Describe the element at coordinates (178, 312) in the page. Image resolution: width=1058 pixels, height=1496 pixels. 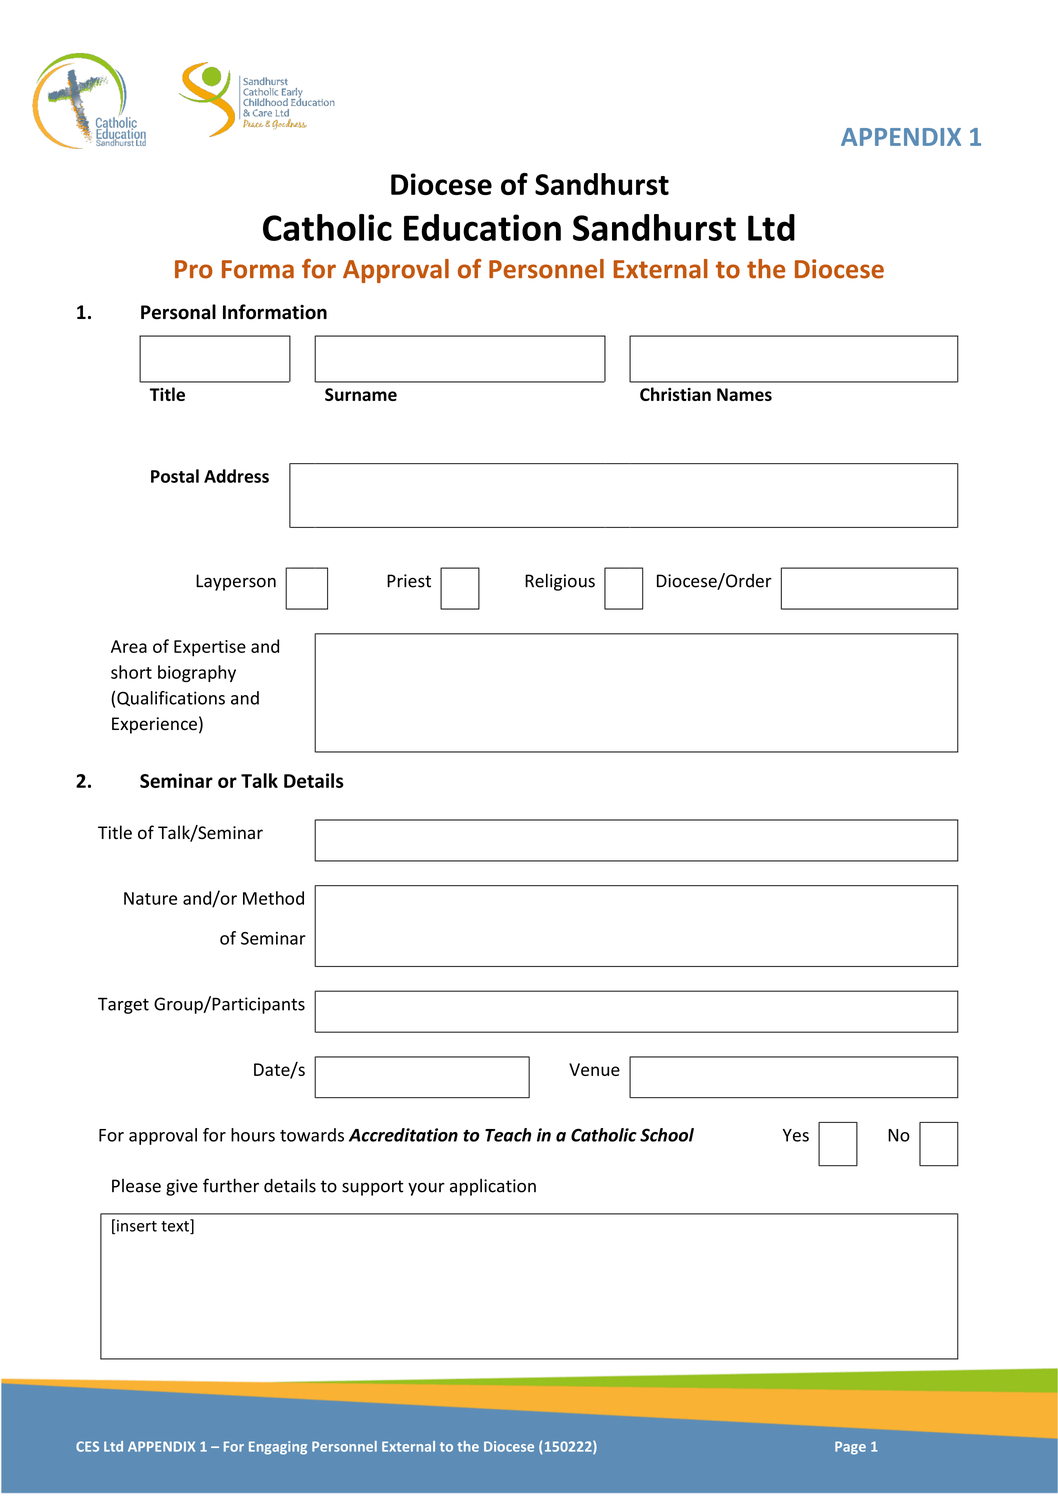
I see `Personal` at that location.
